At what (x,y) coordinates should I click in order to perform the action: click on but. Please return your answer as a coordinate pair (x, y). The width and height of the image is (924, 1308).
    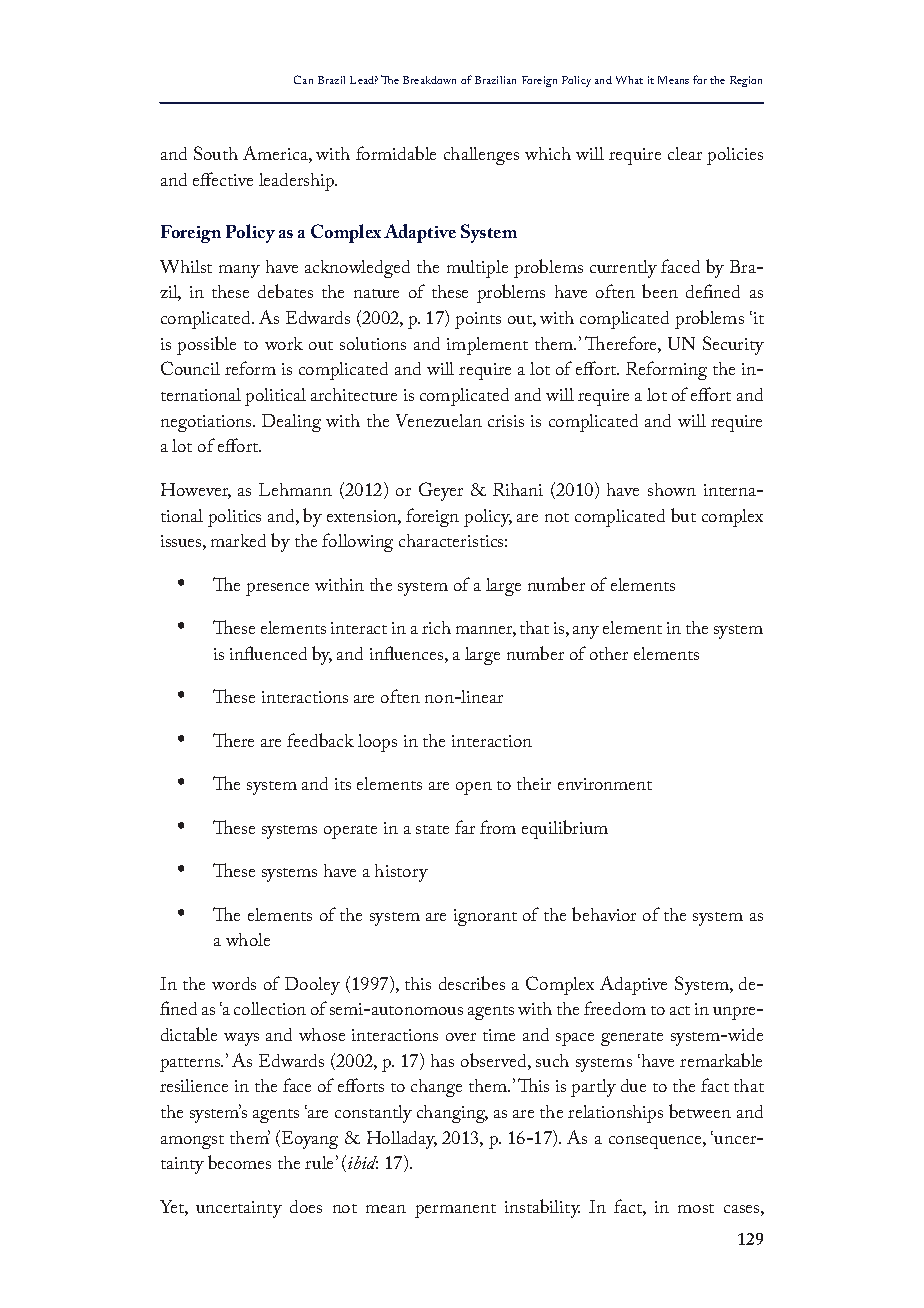
    Looking at the image, I should click on (683, 515).
